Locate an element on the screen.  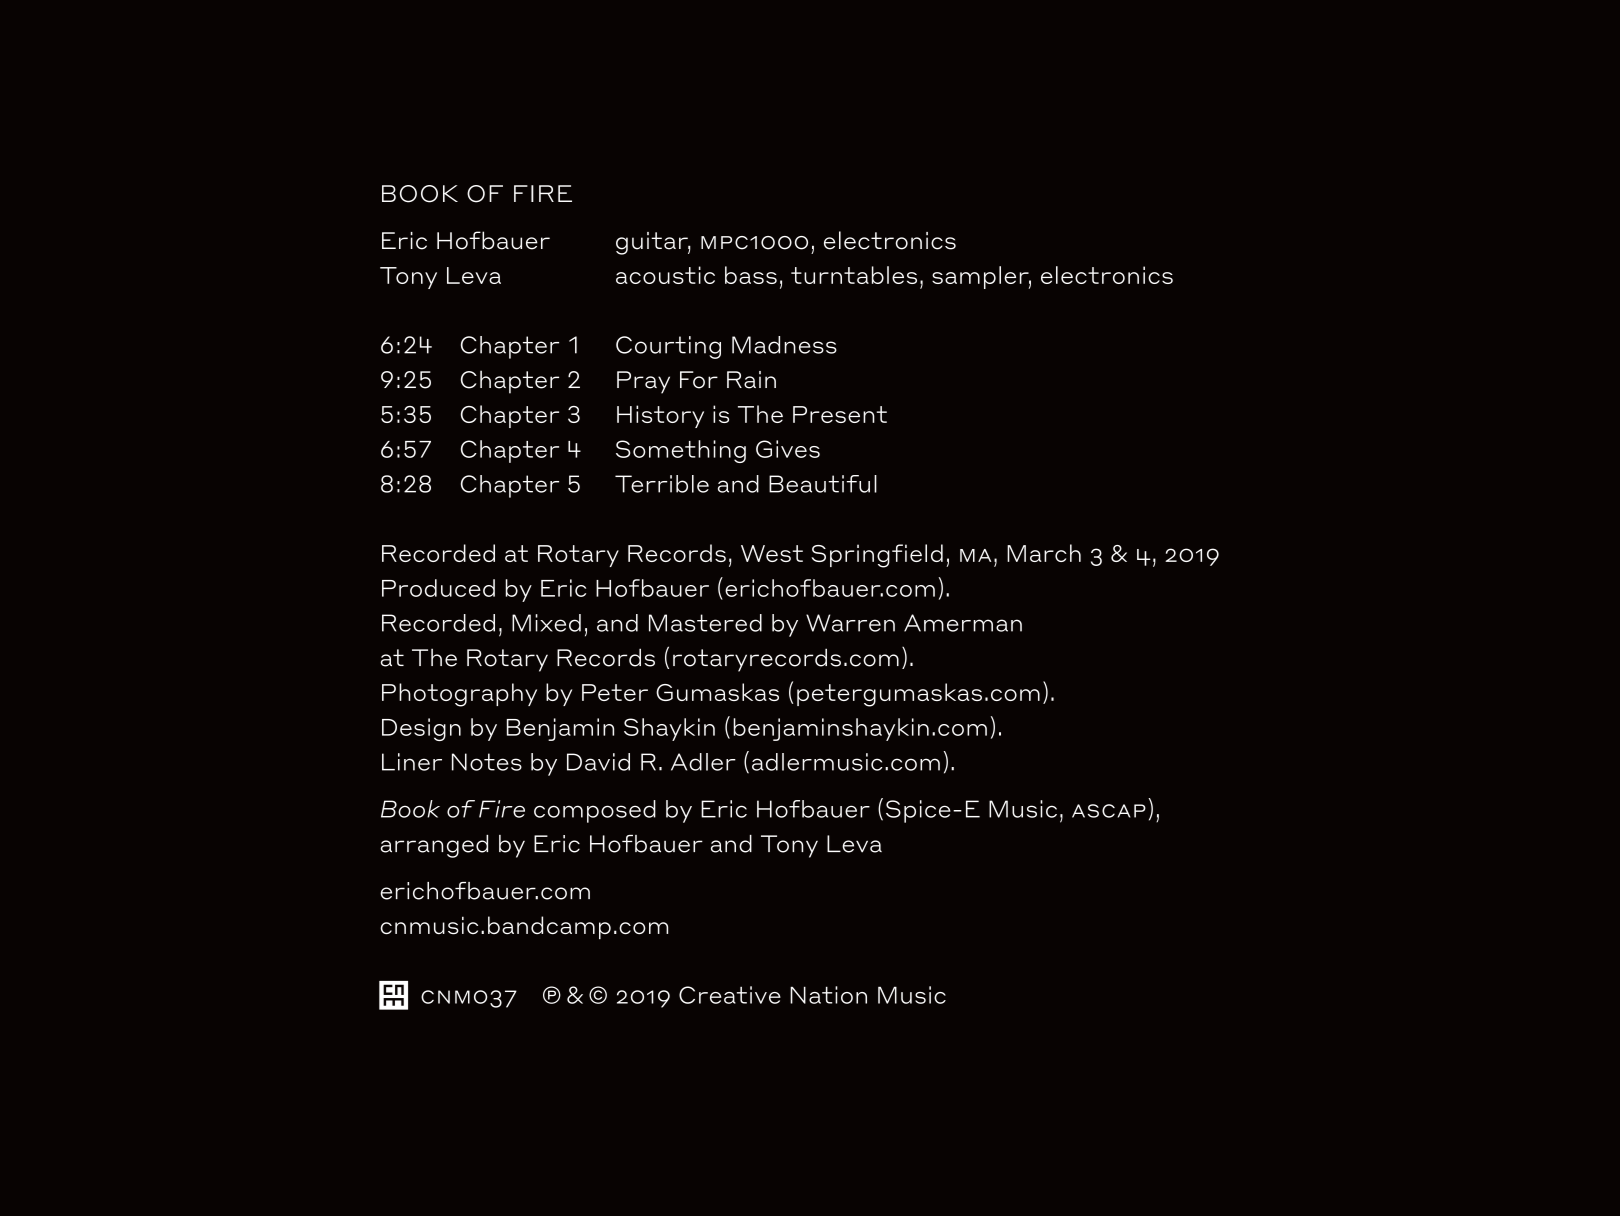
Terrible is located at coordinates (662, 484).
